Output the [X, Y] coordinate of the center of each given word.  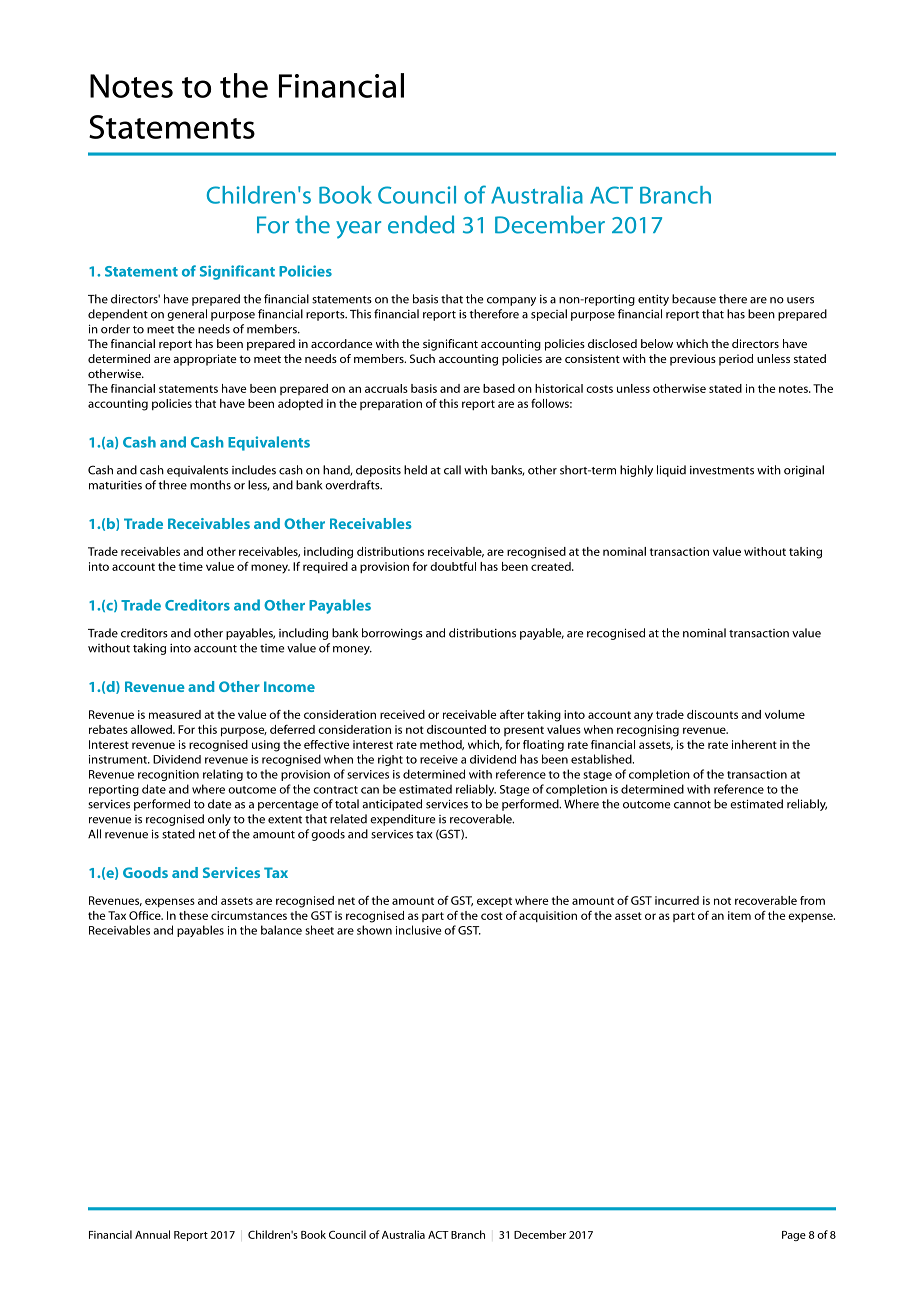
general [187, 315]
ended [421, 224]
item [739, 915]
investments [722, 470]
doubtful [453, 566]
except [494, 902]
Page [794, 1236]
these [193, 915]
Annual [152, 1234]
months [210, 485]
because [694, 299]
